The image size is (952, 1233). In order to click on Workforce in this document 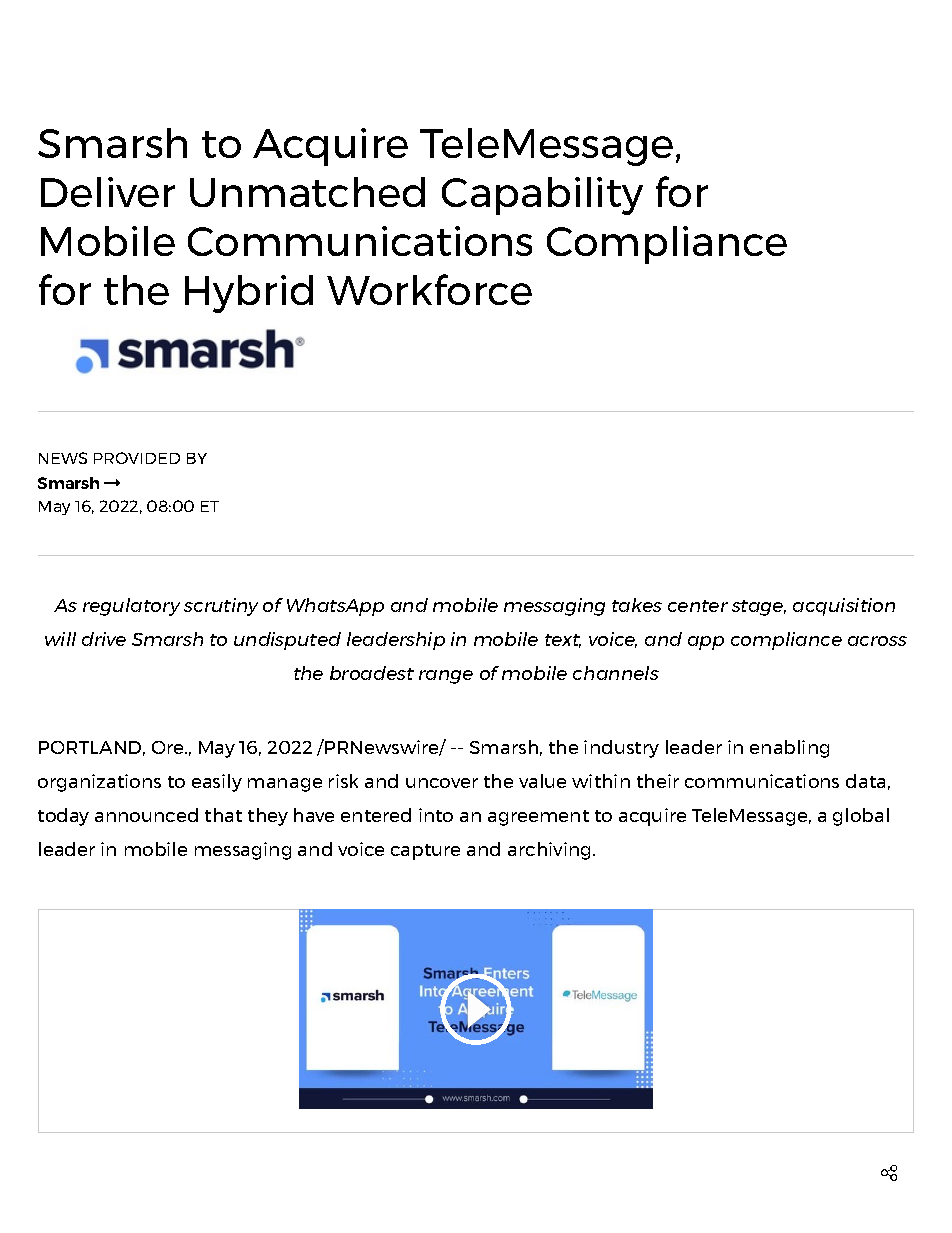, I will do `click(429, 289)`.
